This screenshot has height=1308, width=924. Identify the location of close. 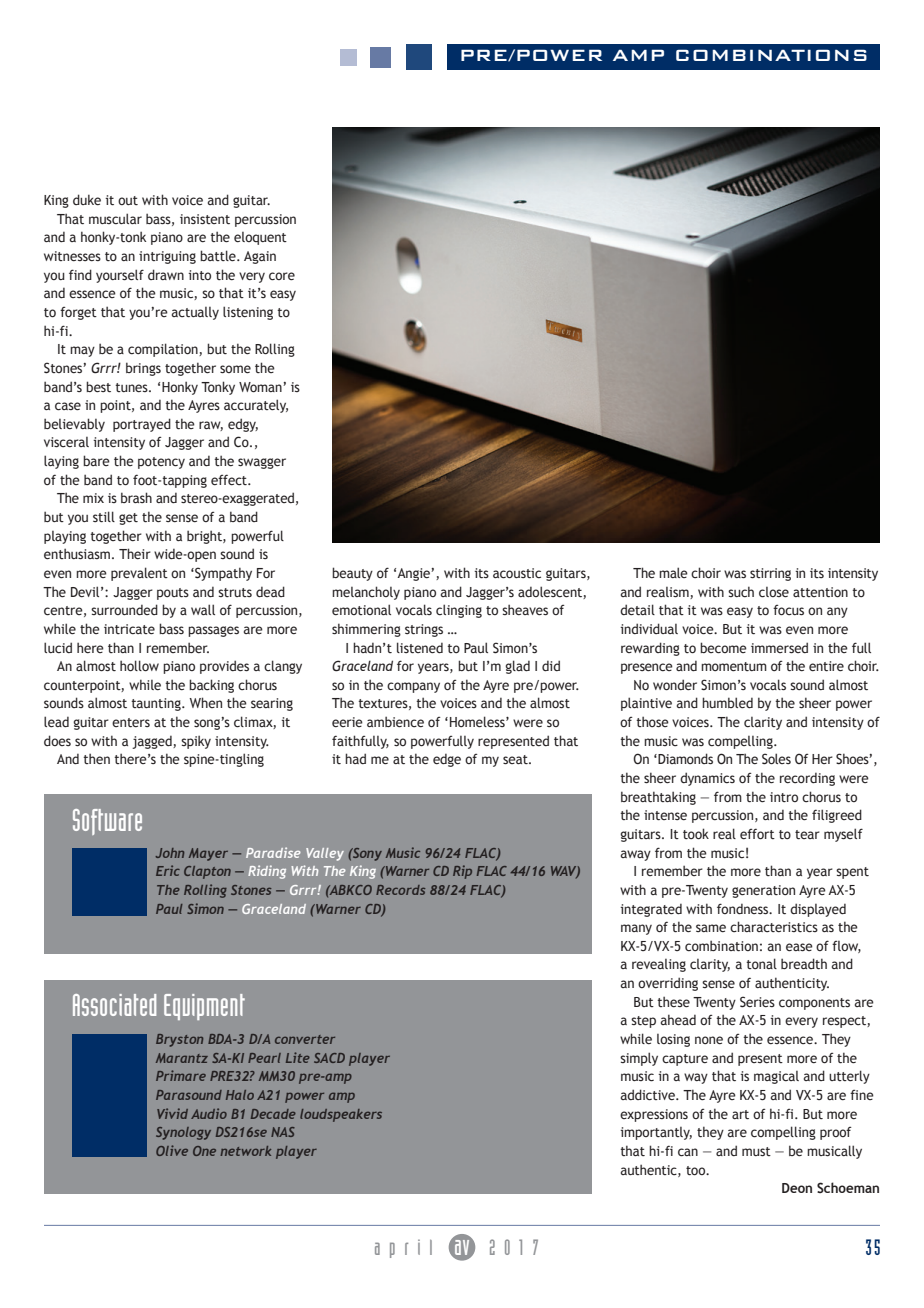
(774, 592).
